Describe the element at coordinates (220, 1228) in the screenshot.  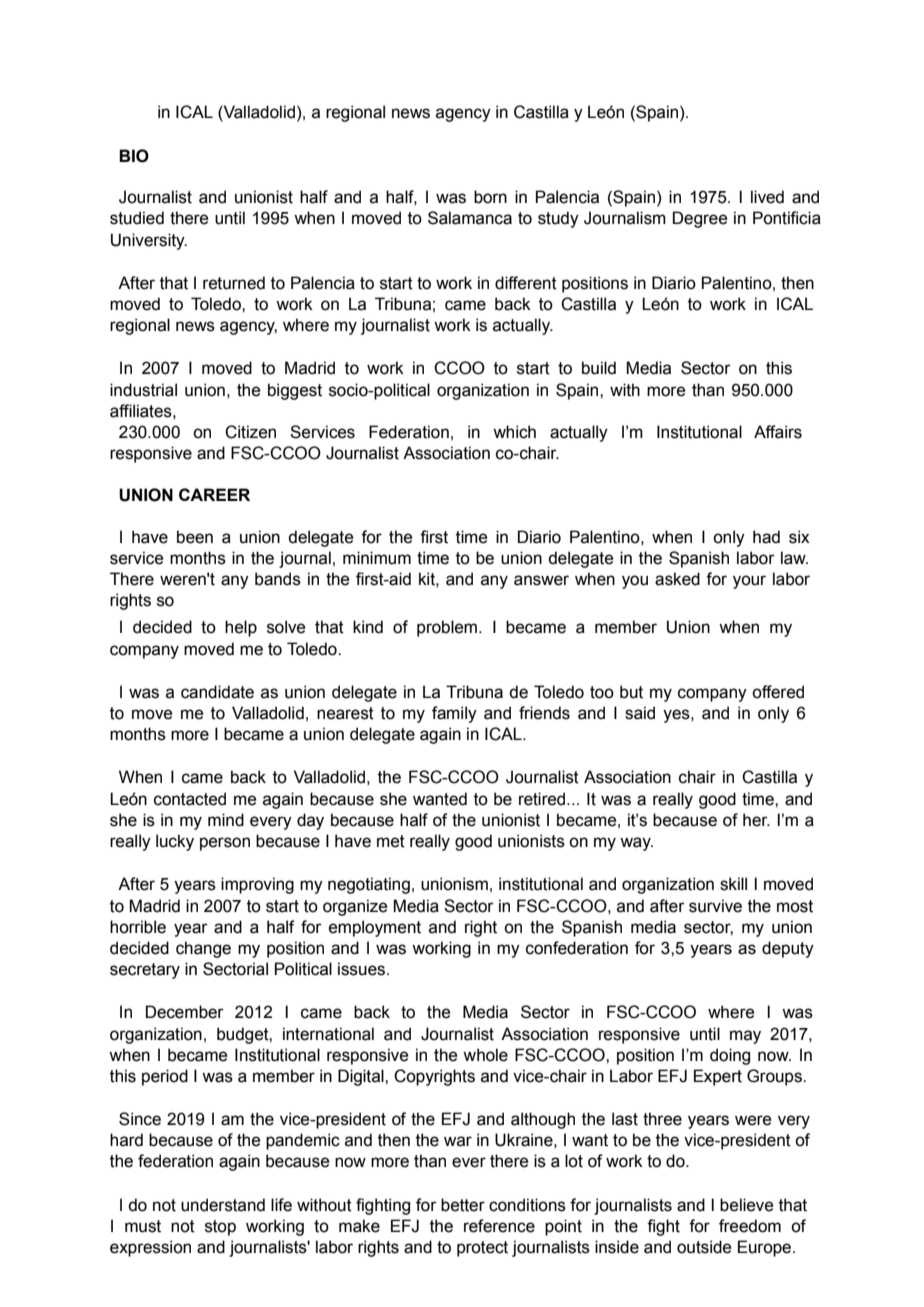
I see `stop` at that location.
